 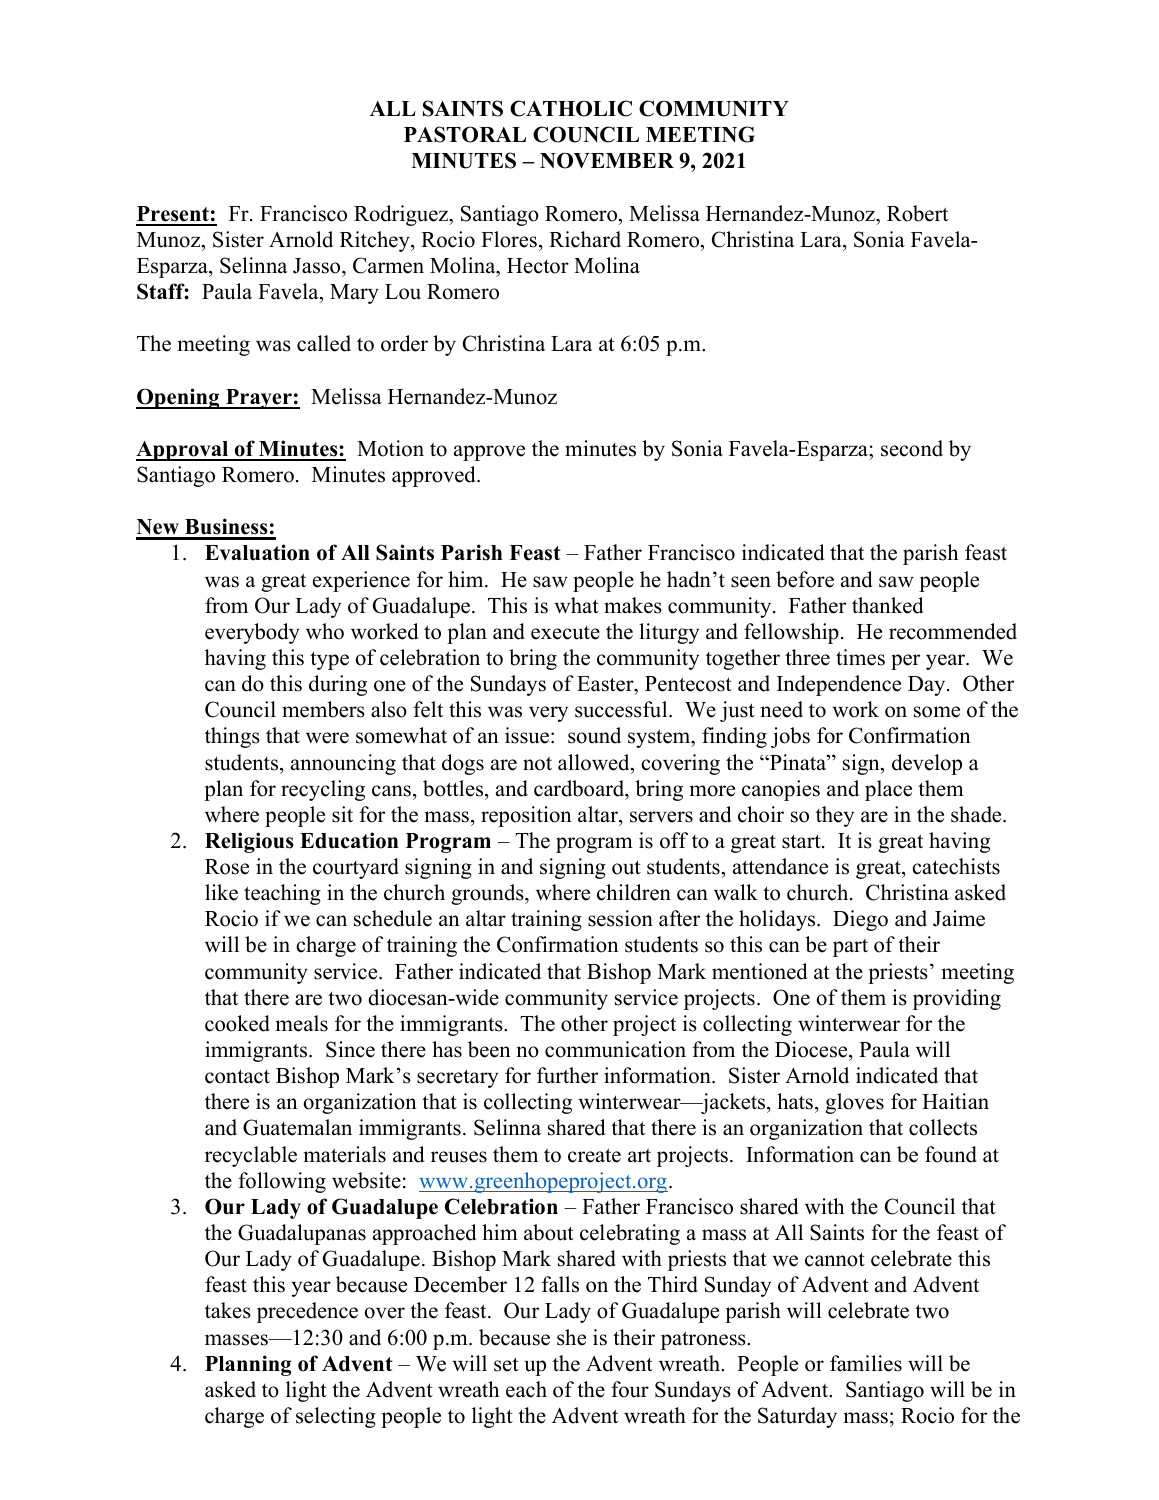 I want to click on Carmen, so click(x=388, y=265).
